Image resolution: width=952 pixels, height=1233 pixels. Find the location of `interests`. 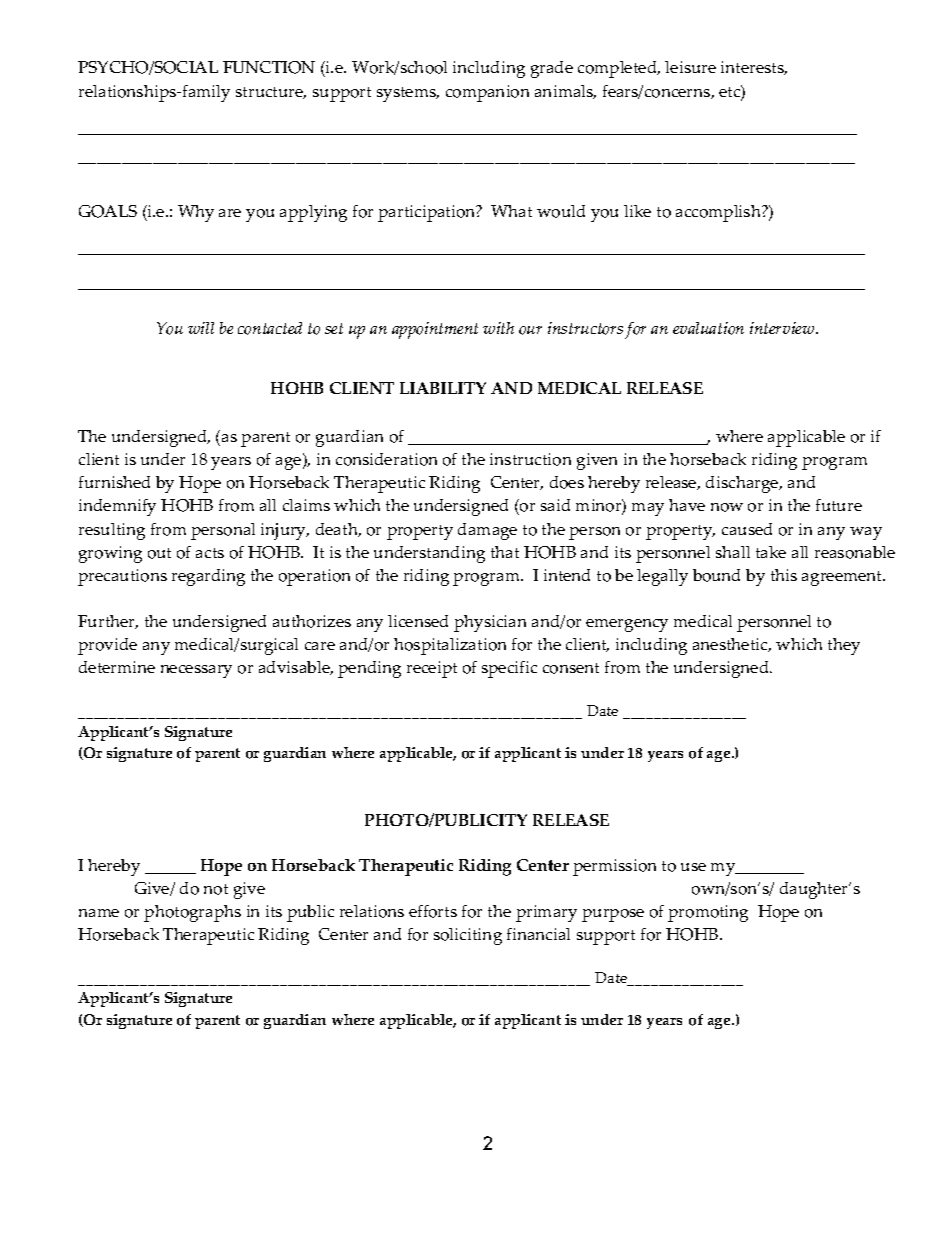

interests is located at coordinates (754, 68).
